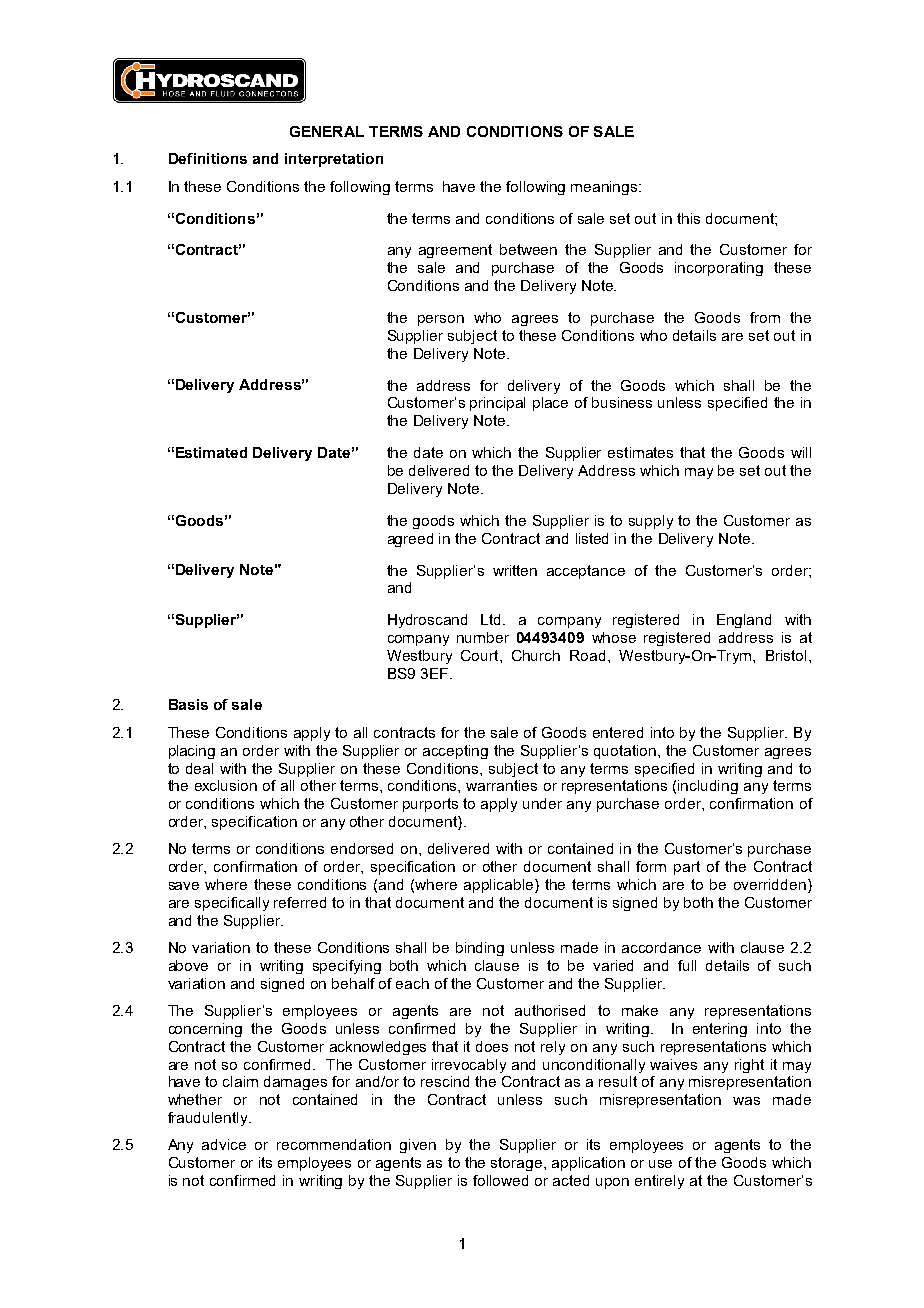  I want to click on between, so click(528, 249).
